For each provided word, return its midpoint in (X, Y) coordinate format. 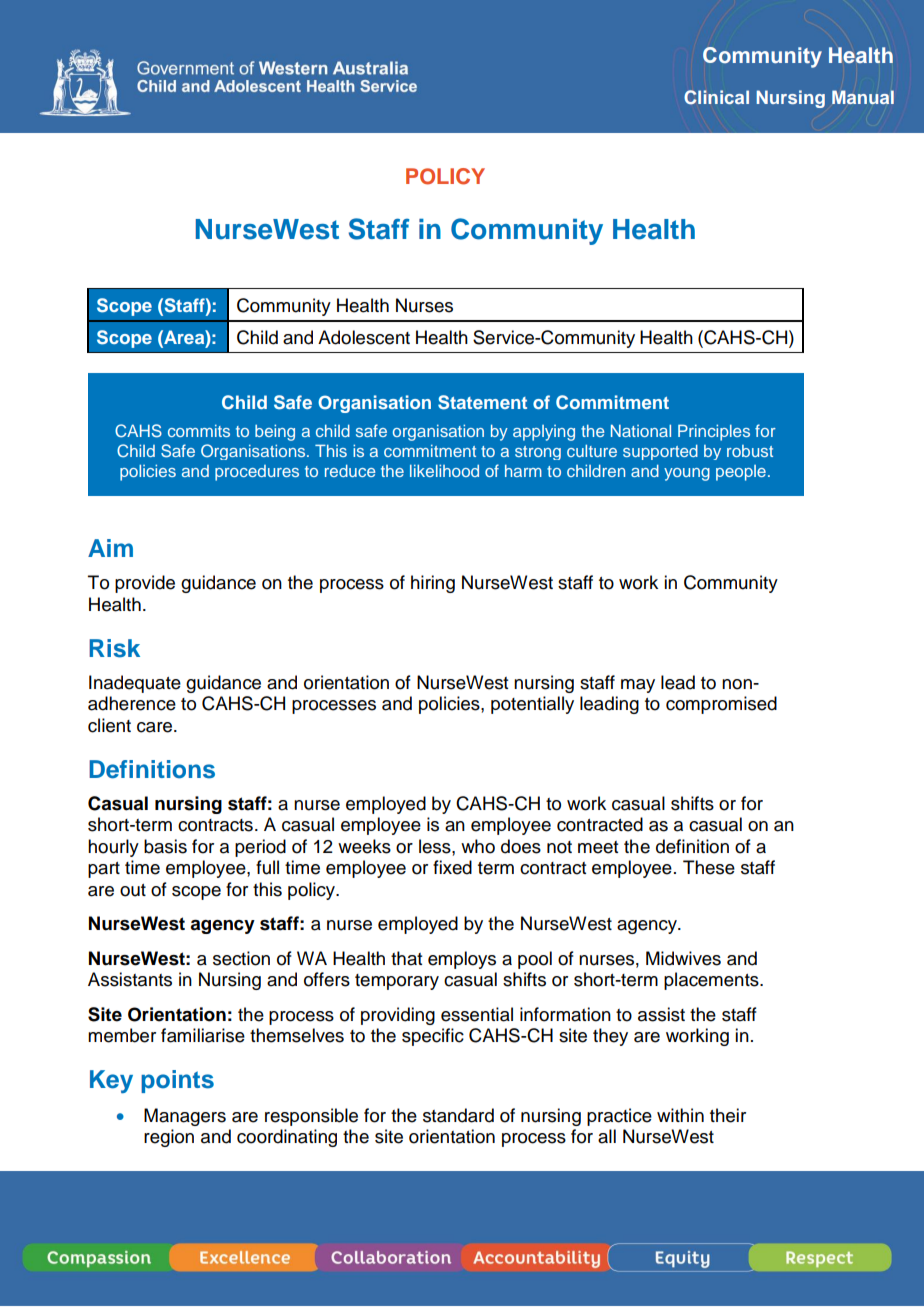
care (156, 727)
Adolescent (364, 337)
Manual (863, 97)
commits (199, 431)
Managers (185, 1117)
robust (750, 451)
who (478, 846)
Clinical (716, 97)
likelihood (444, 470)
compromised (721, 705)
